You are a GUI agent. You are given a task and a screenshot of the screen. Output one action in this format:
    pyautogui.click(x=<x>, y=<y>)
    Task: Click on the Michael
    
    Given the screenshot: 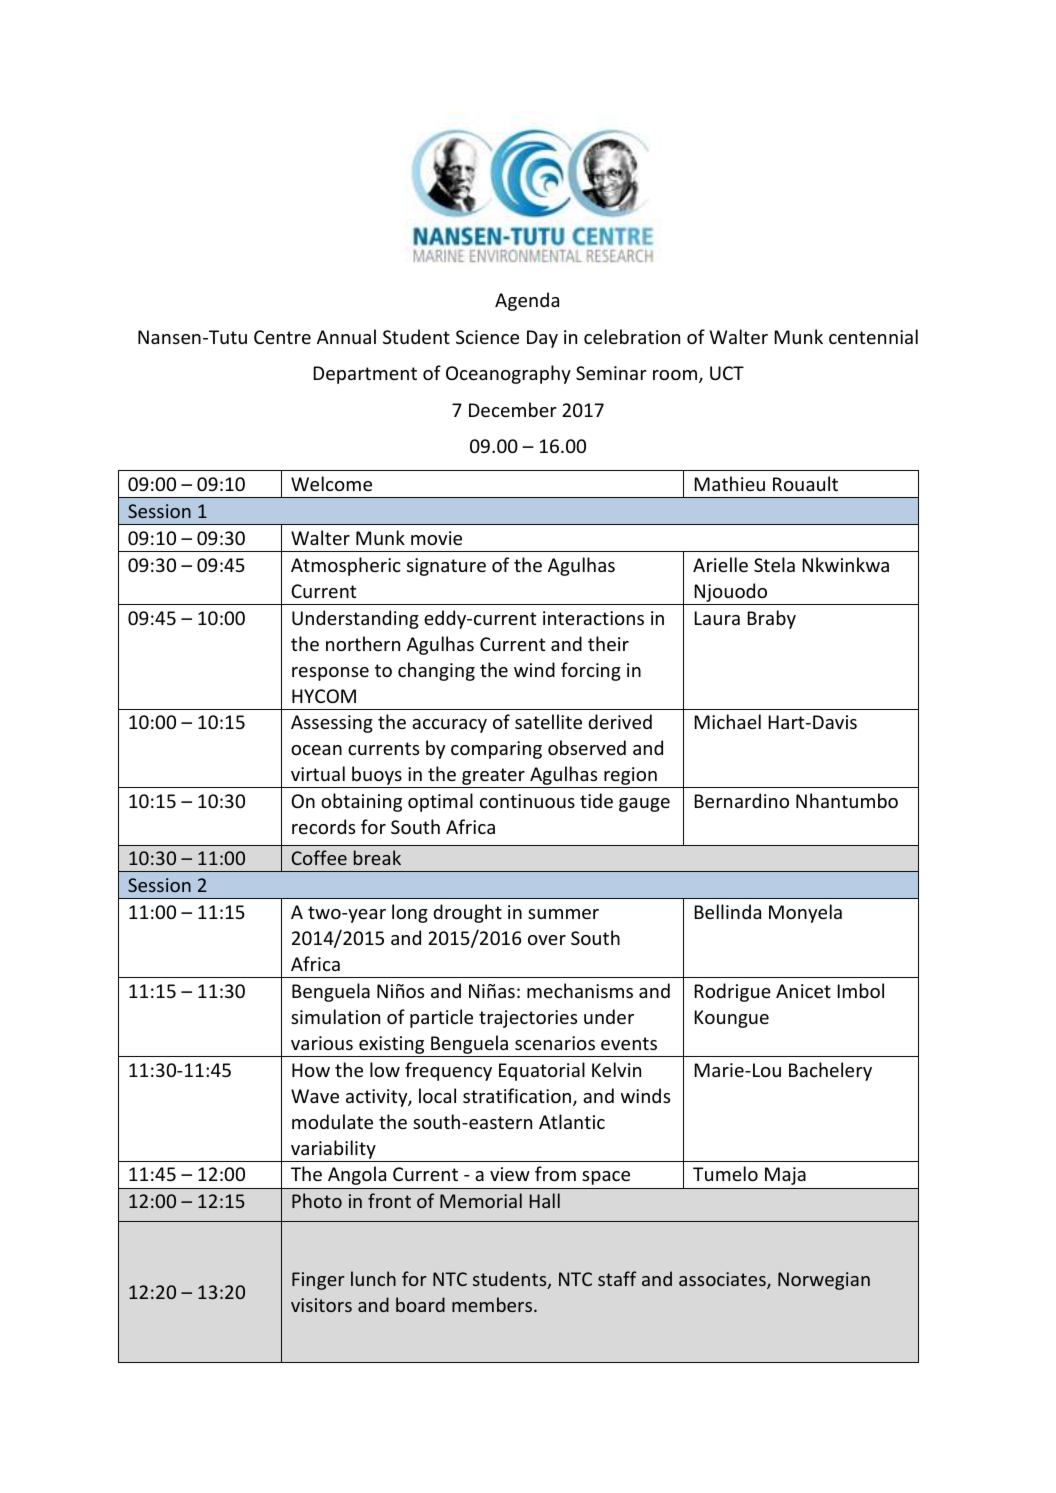 What is the action you would take?
    pyautogui.click(x=727, y=721)
